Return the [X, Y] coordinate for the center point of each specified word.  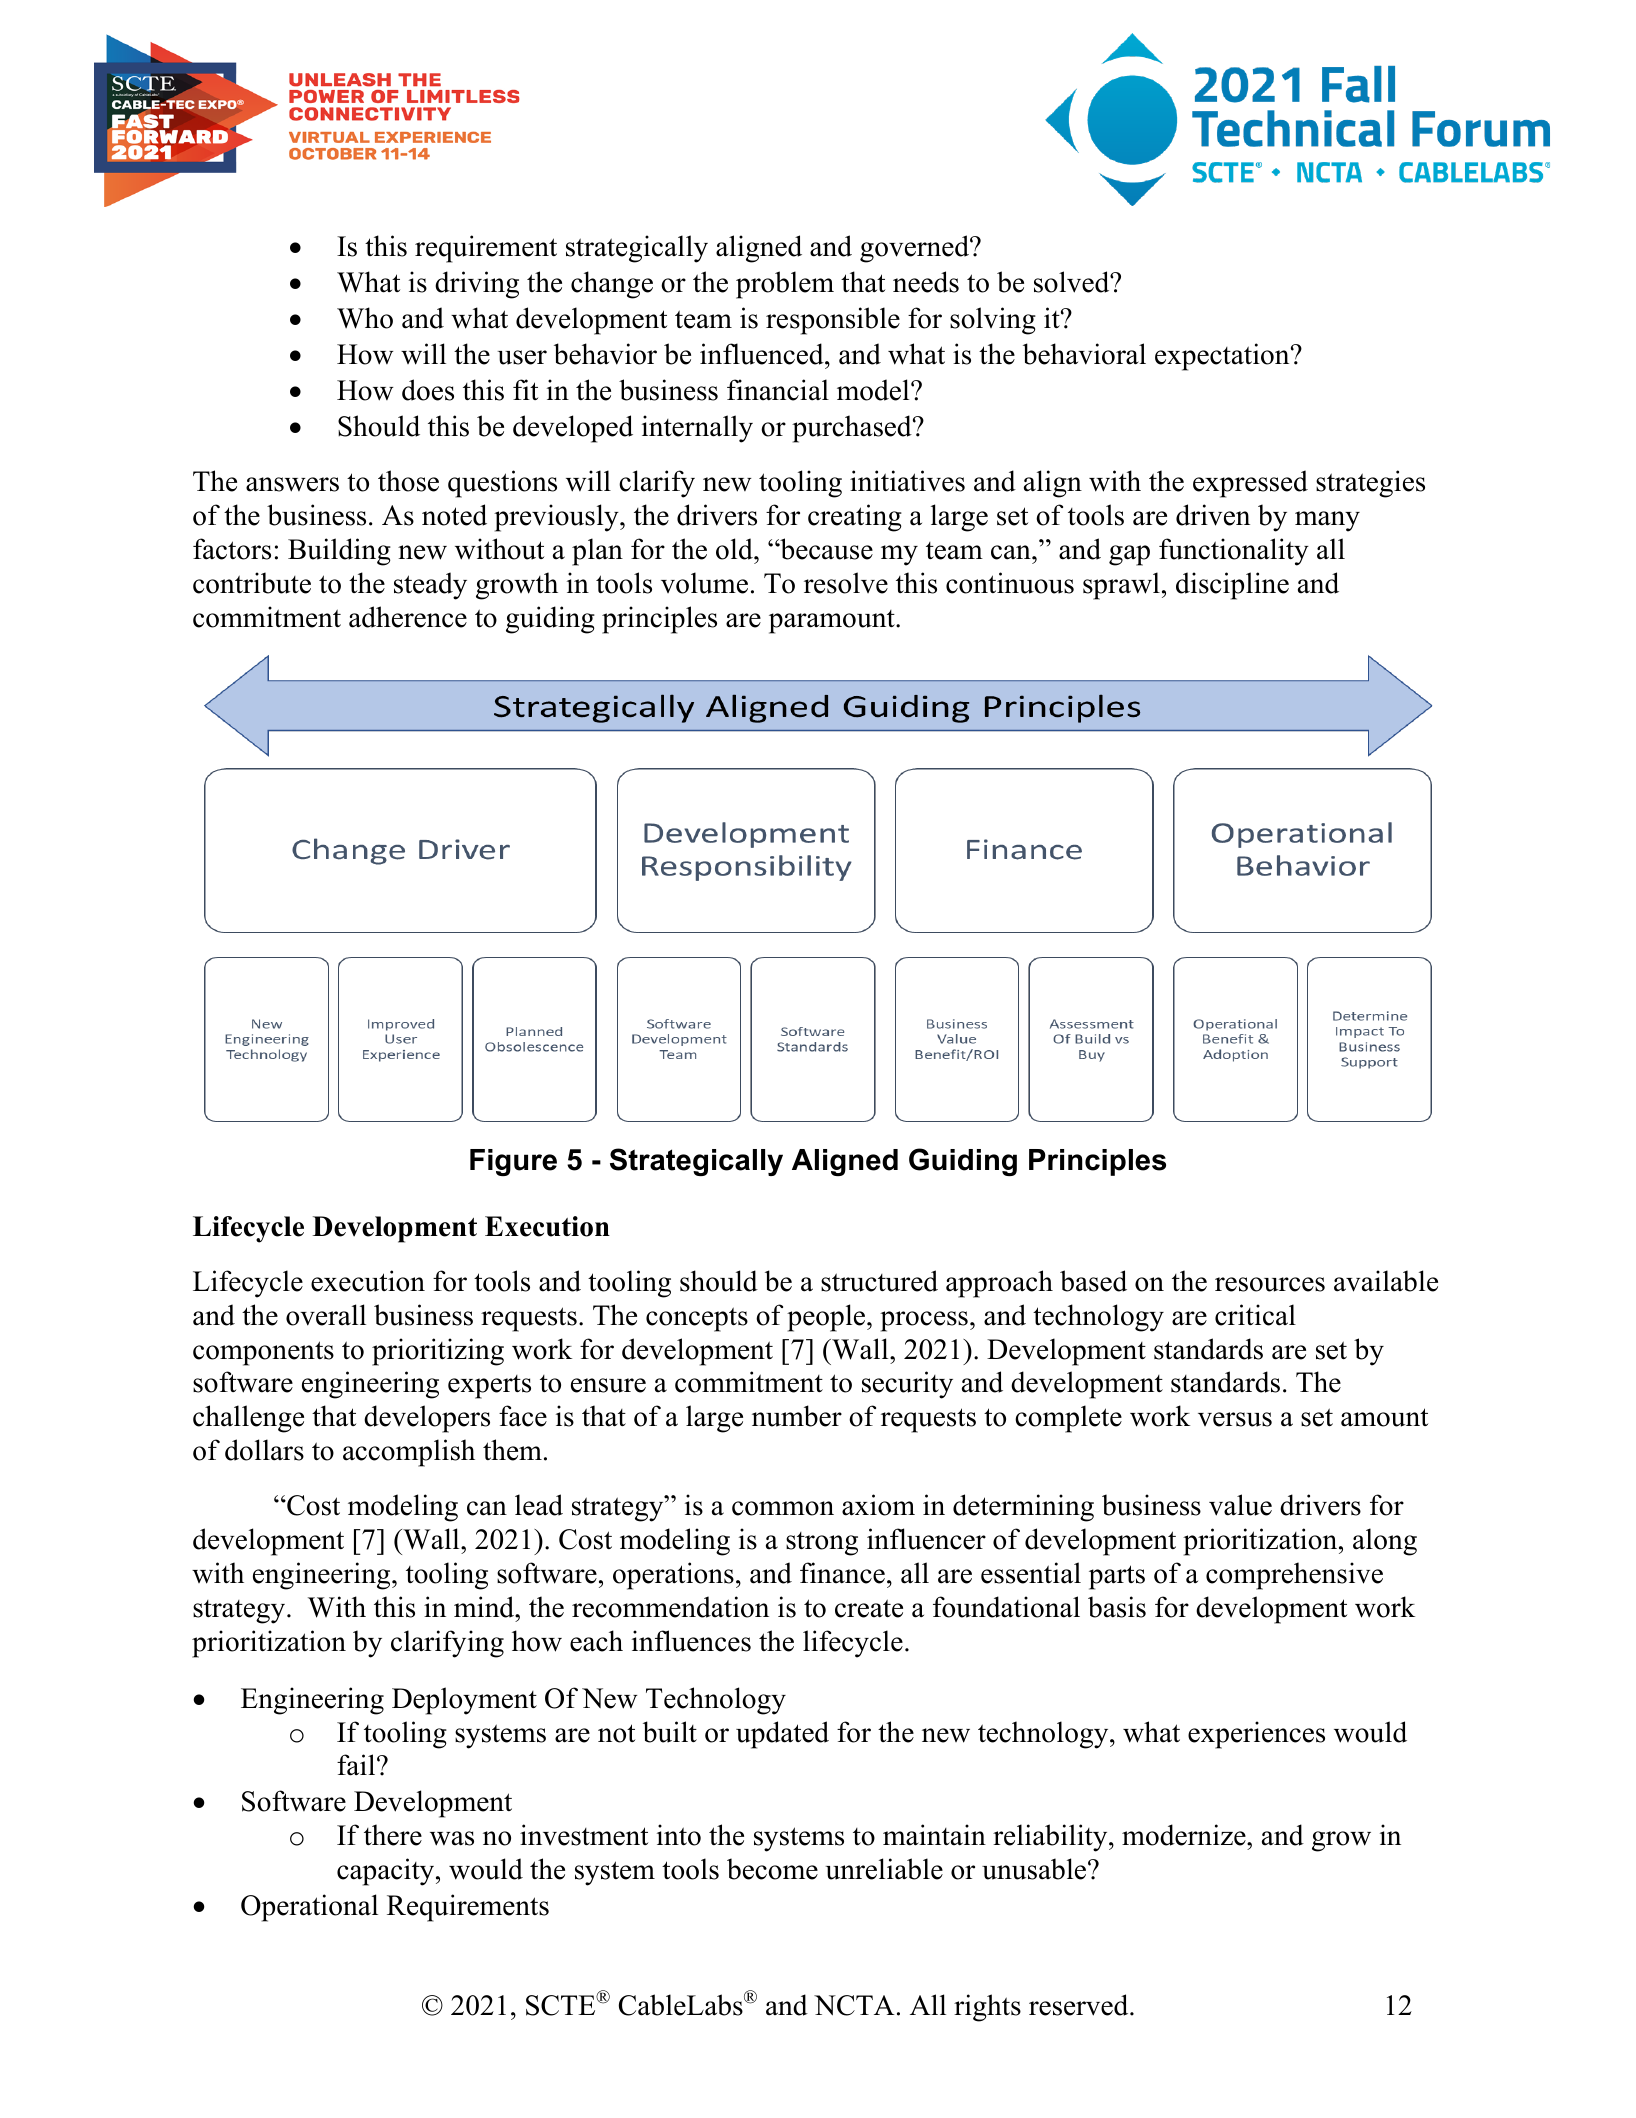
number [797, 1416]
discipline [1232, 586]
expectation [1223, 357]
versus [1235, 1419]
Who [365, 318]
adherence [408, 617]
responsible [833, 321]
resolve [846, 583]
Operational [309, 1908]
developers [427, 1419]
